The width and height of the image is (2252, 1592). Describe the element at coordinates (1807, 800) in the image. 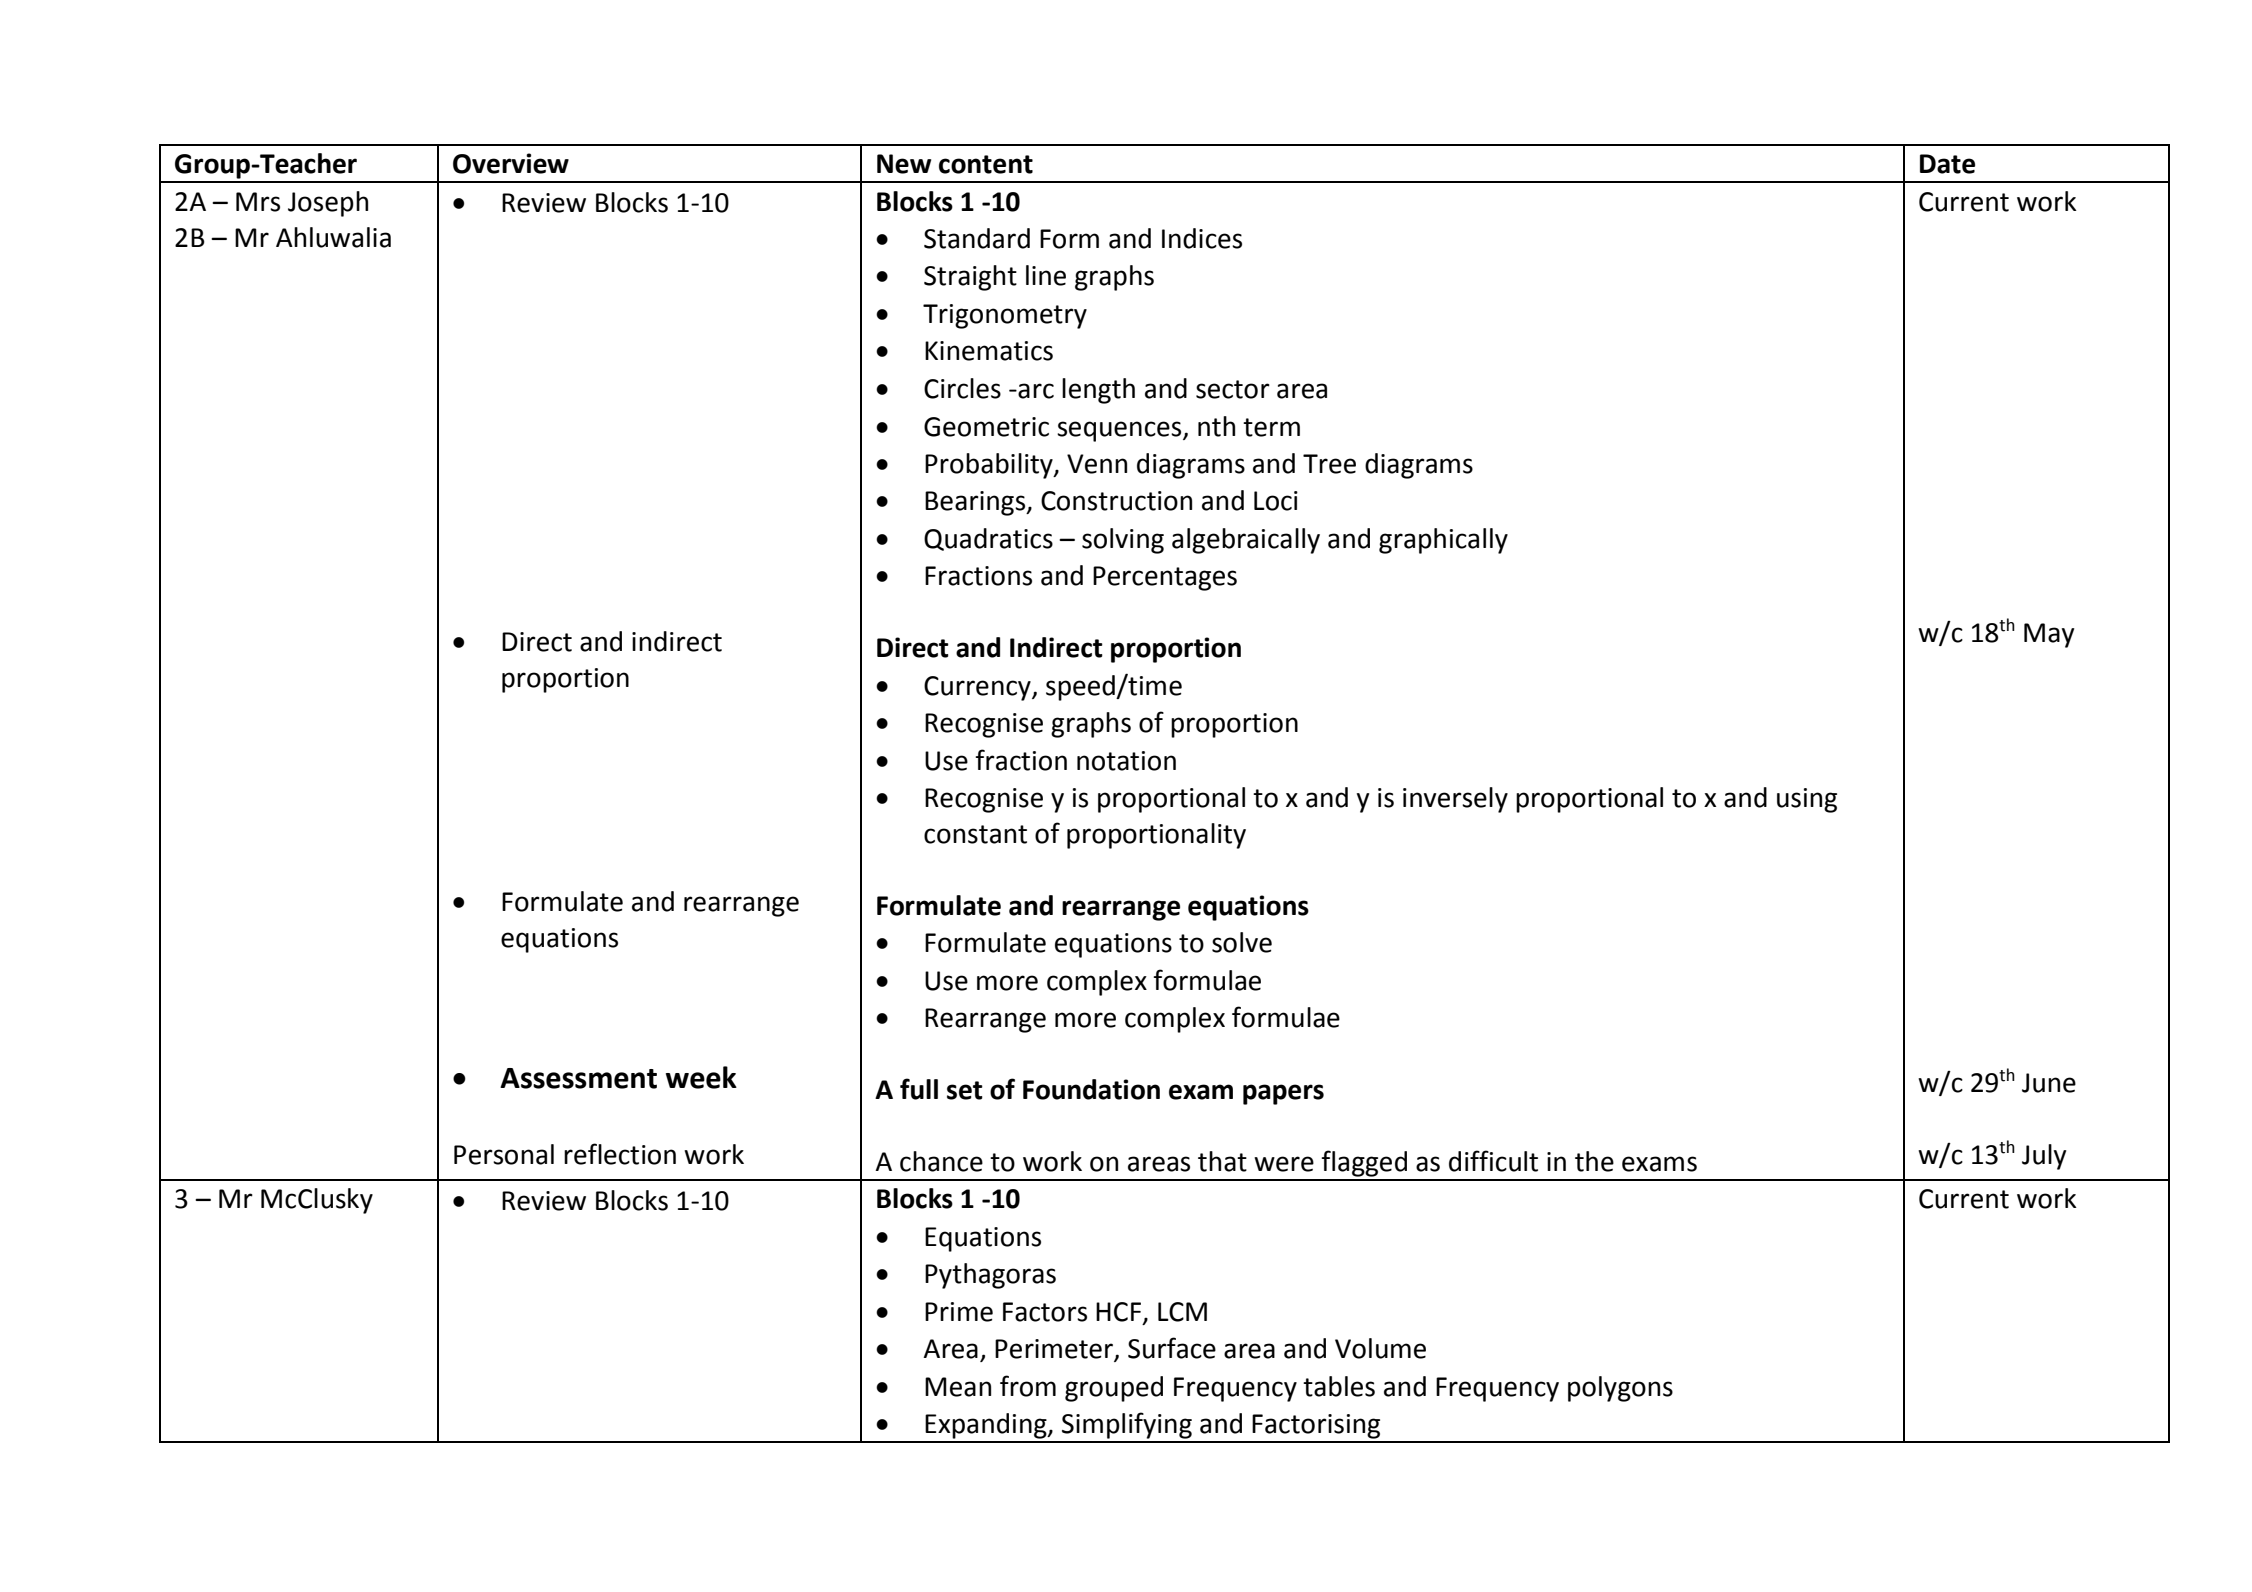

I see `using` at that location.
